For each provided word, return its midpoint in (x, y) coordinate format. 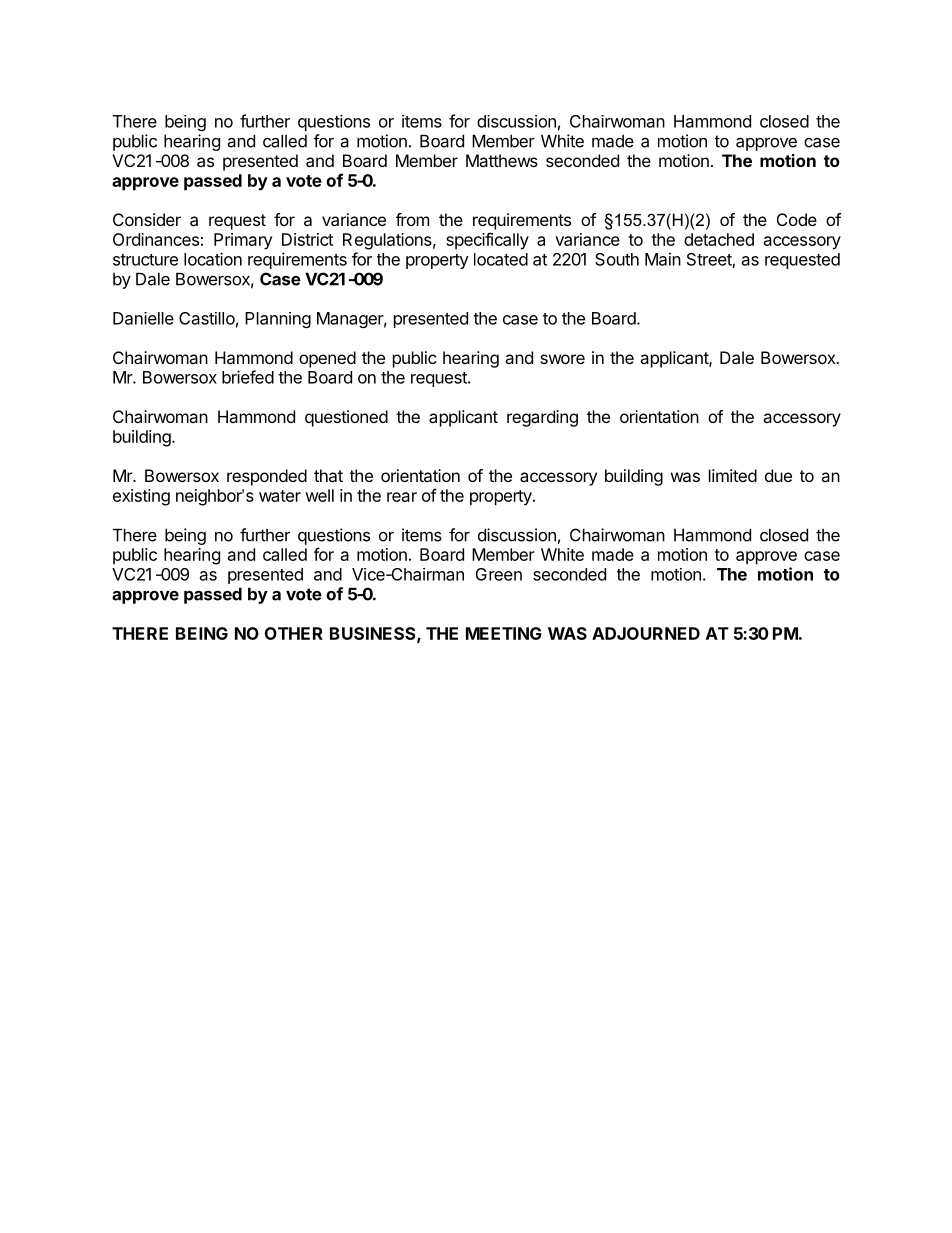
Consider (147, 219)
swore (562, 359)
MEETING (504, 633)
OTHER (294, 633)
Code (797, 219)
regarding (542, 418)
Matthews (502, 160)
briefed (248, 377)
